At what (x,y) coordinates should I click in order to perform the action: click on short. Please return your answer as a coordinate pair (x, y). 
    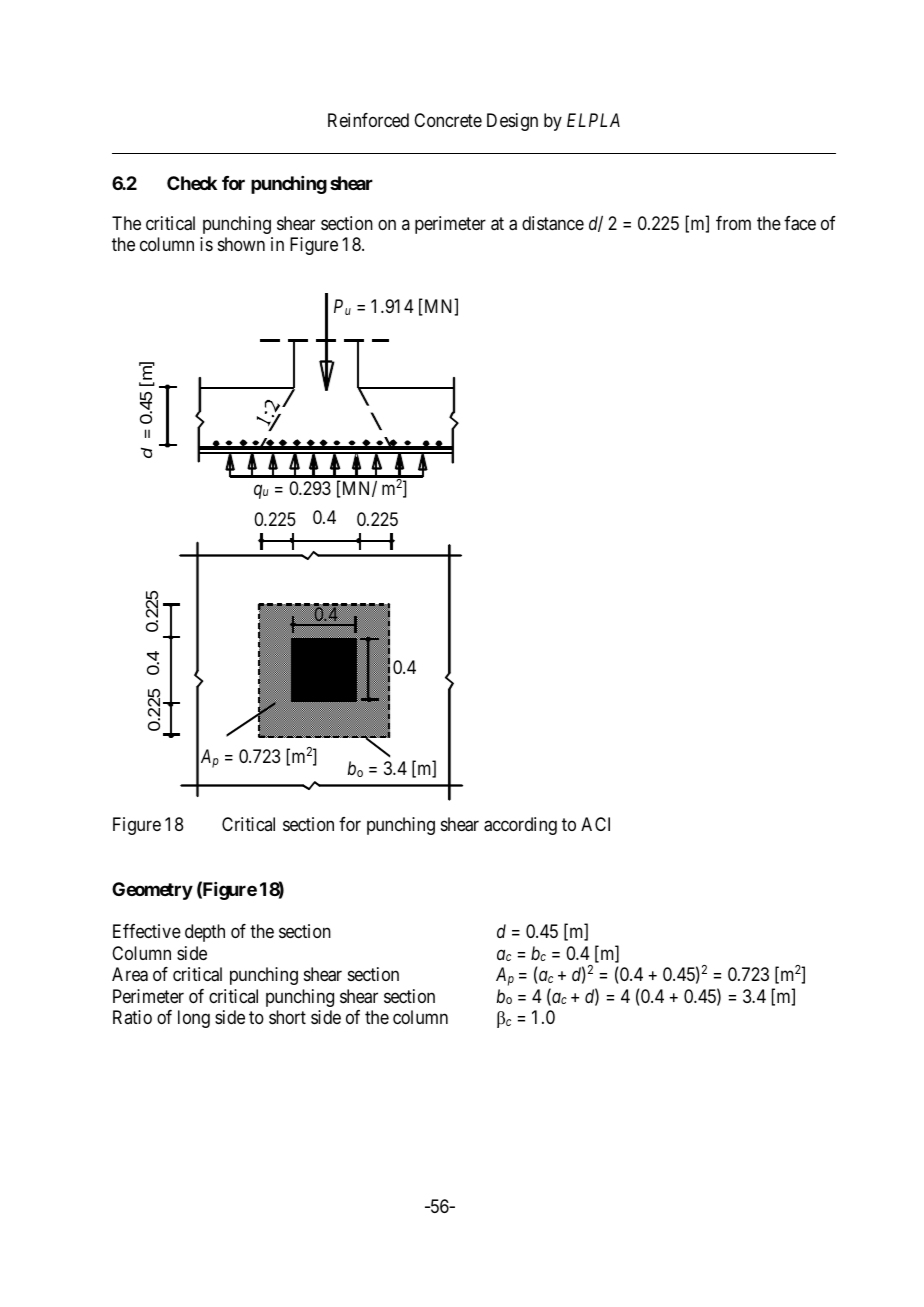
    Looking at the image, I should click on (287, 1017).
